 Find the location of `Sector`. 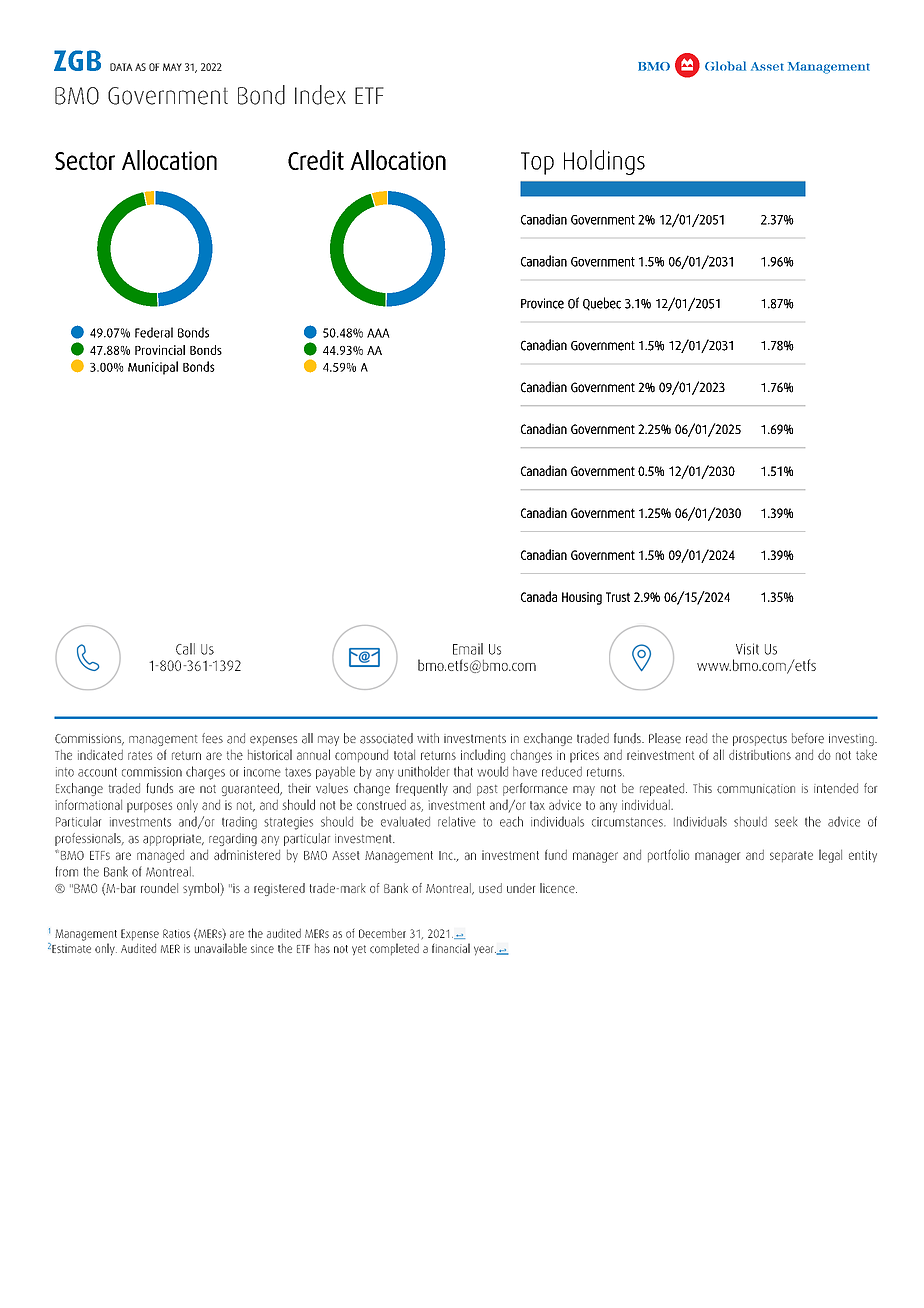

Sector is located at coordinates (85, 161).
